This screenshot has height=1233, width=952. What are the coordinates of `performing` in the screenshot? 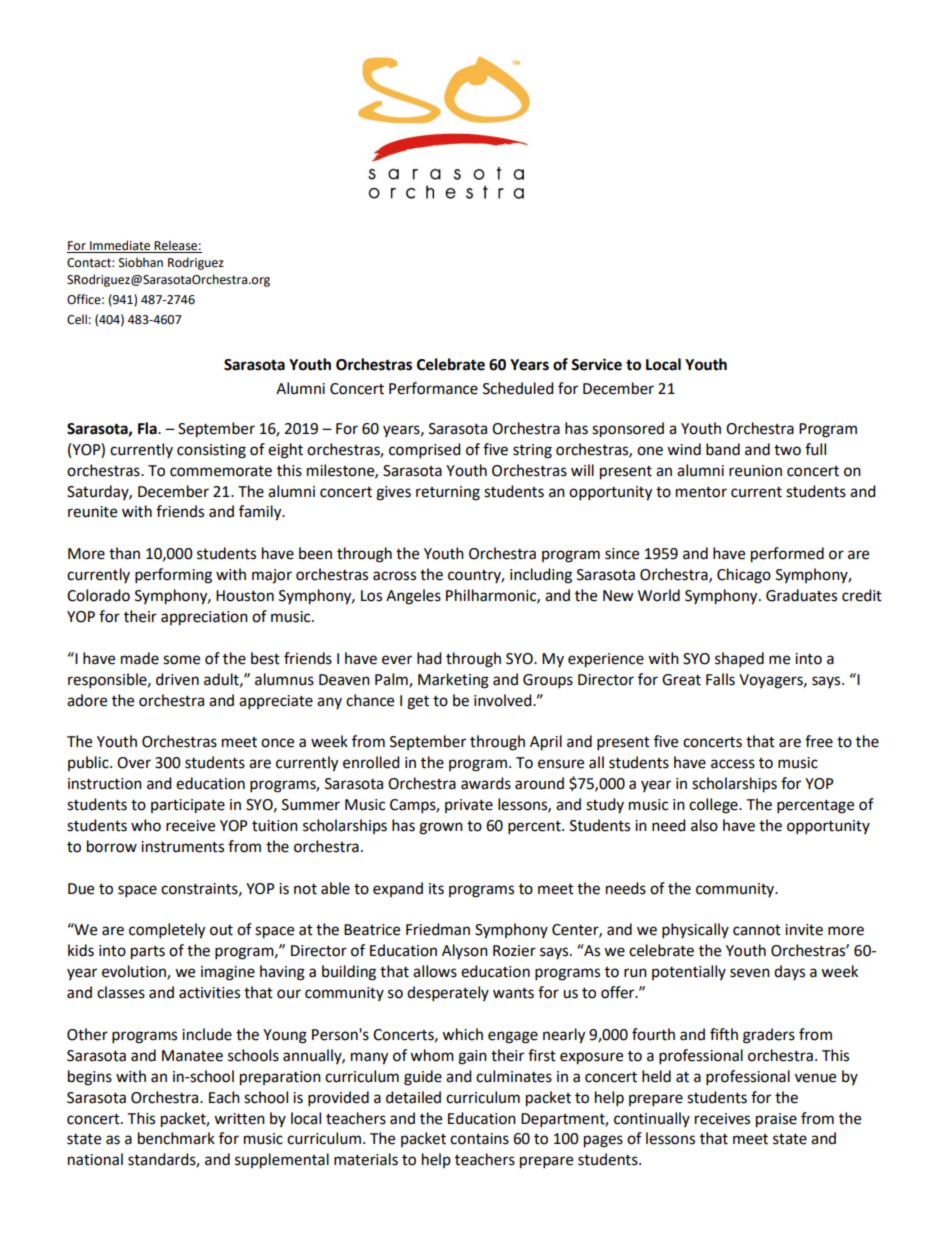 It's located at (173, 576).
